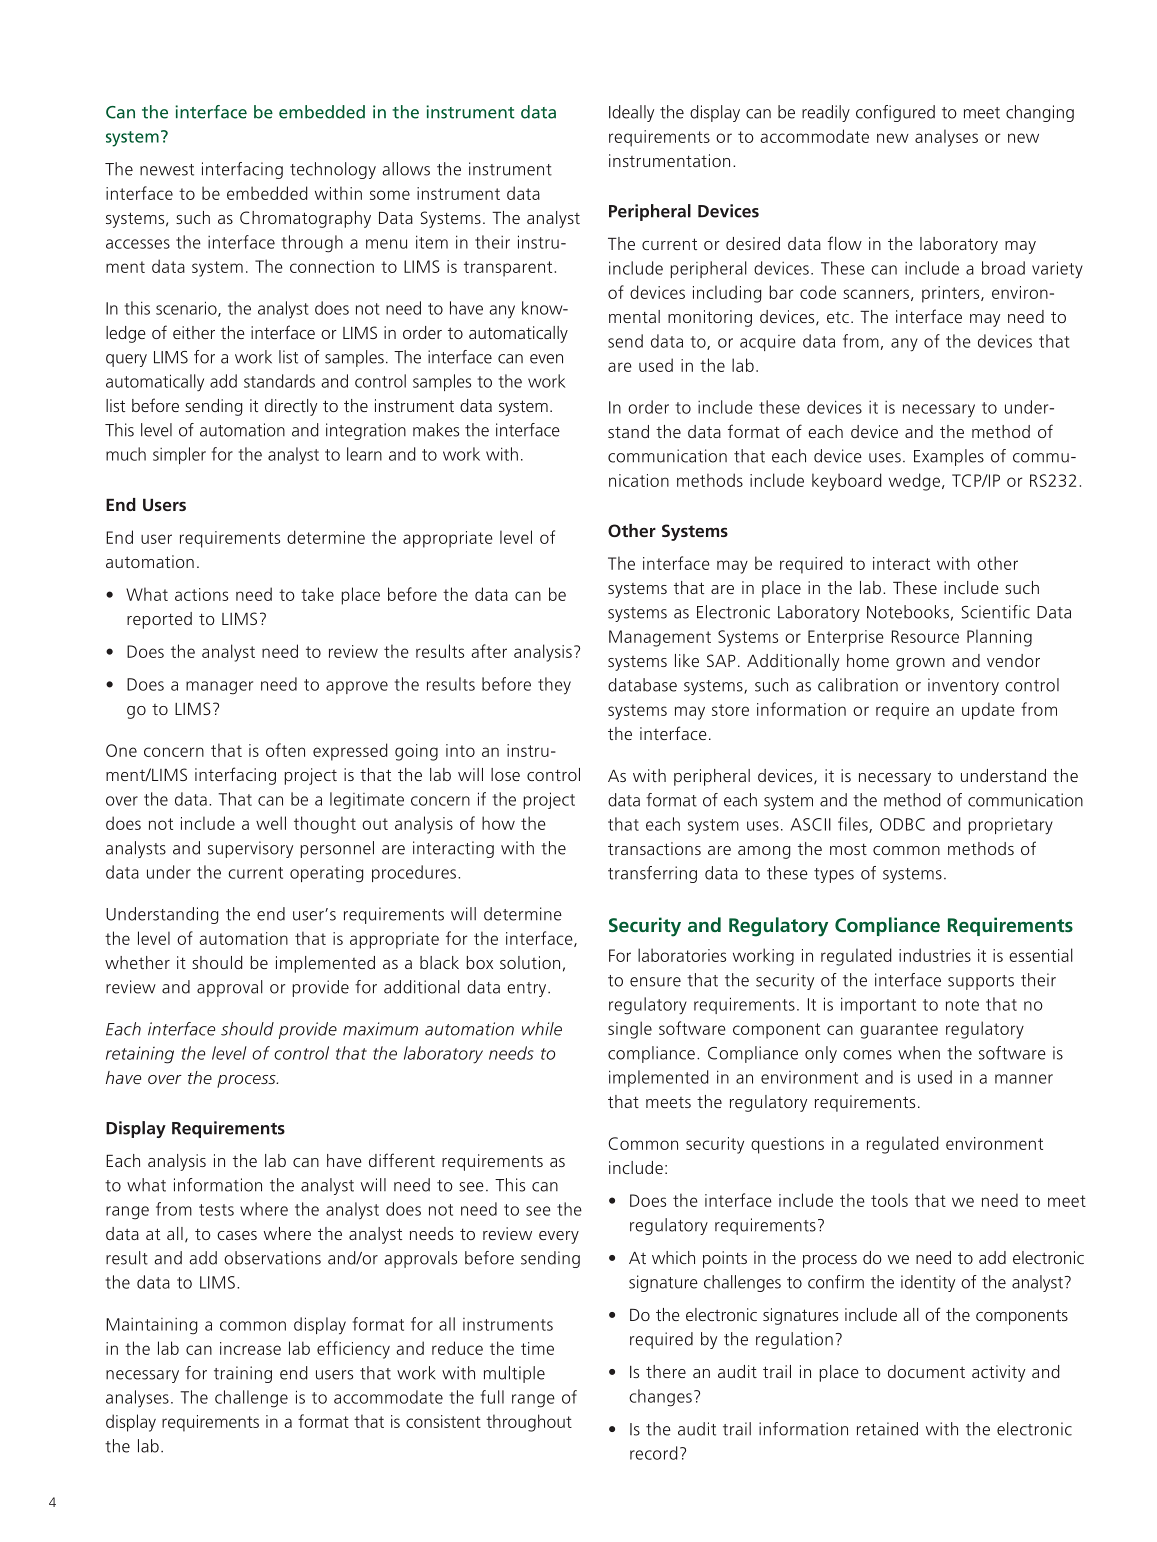 This image has height=1542, width=1157. What do you see at coordinates (243, 1374) in the image?
I see `training` at bounding box center [243, 1374].
